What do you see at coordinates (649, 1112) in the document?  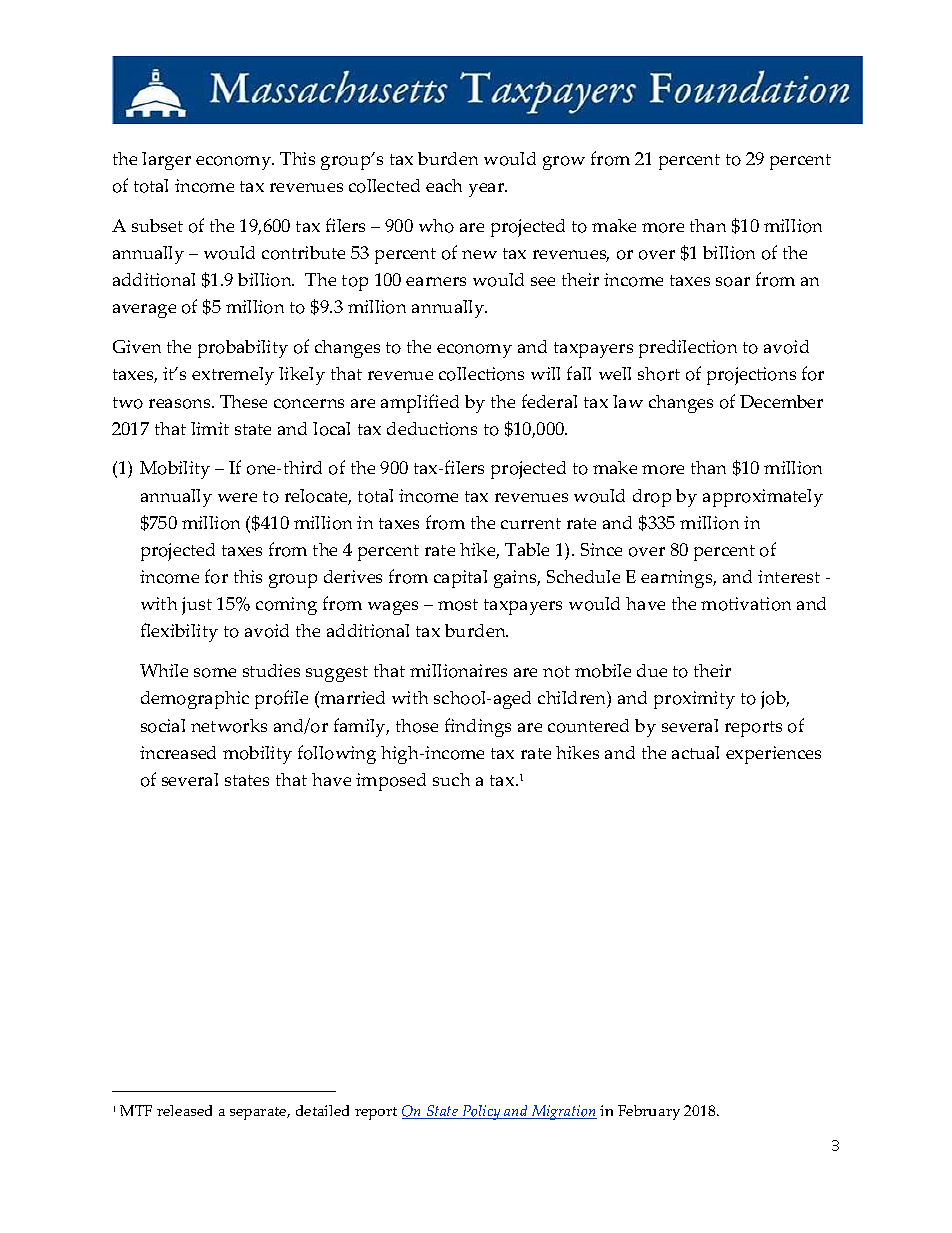 I see `February` at bounding box center [649, 1112].
